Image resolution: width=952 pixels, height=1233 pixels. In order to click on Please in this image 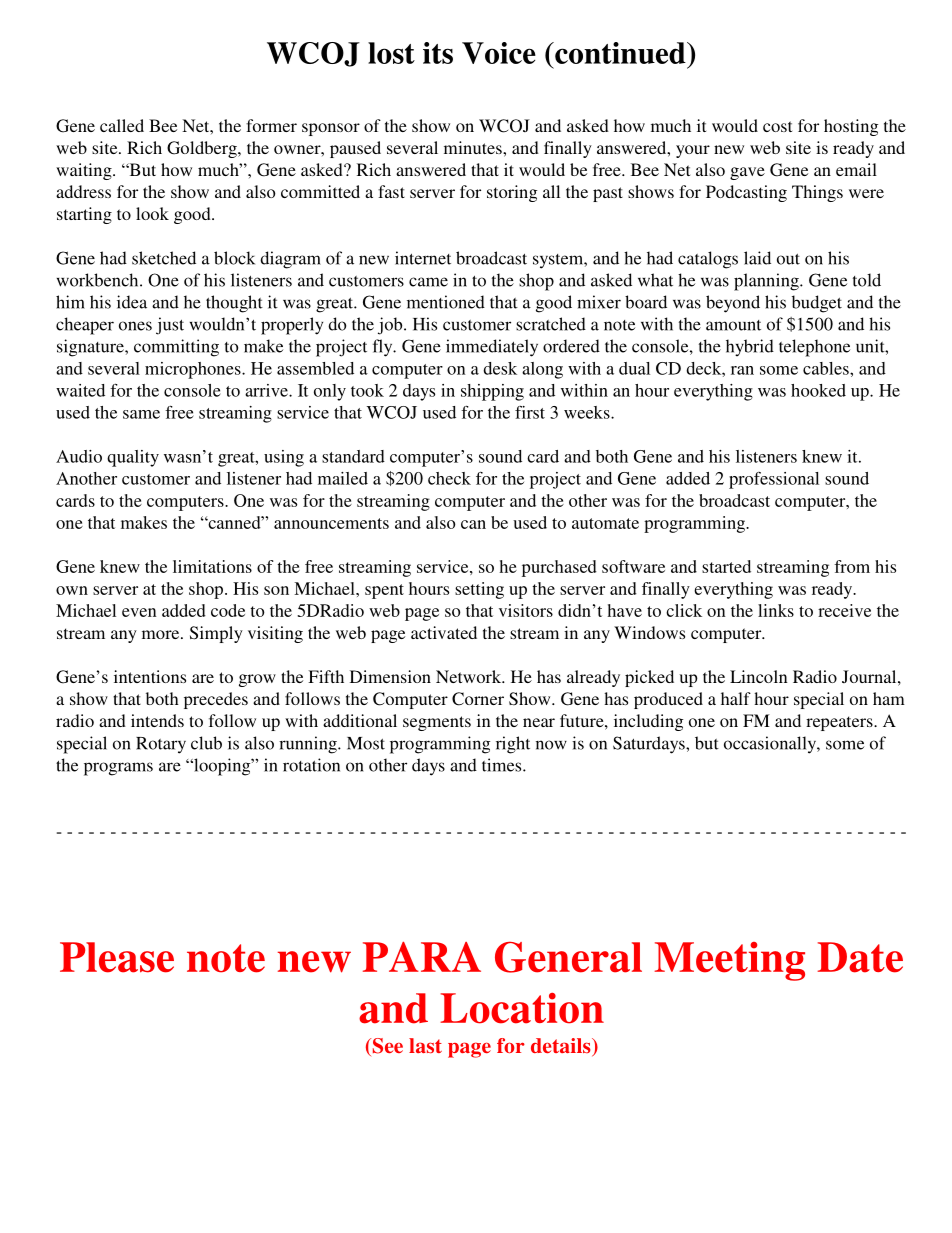, I will do `click(117, 957)`.
